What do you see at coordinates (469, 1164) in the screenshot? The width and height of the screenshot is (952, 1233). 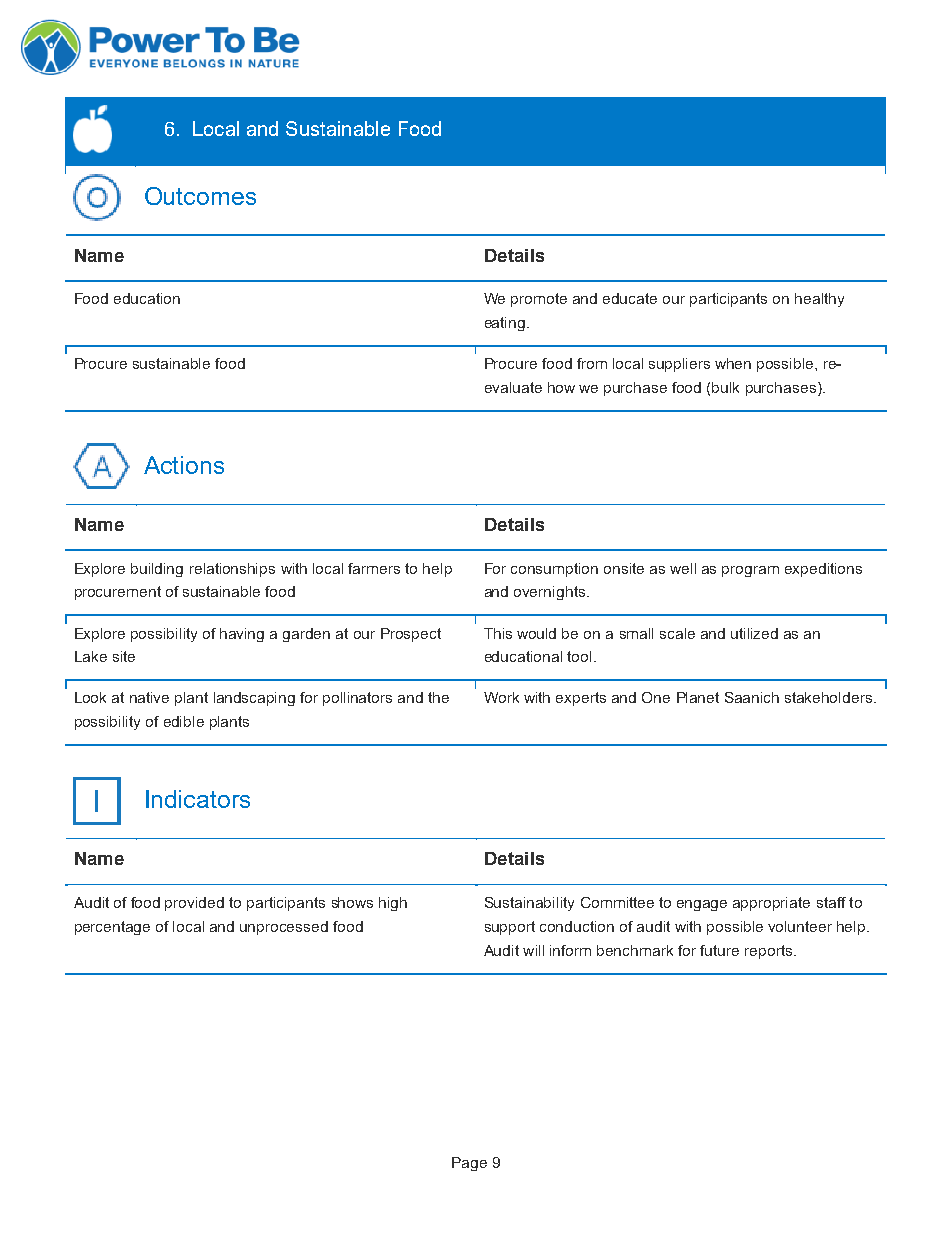 I see `Page` at bounding box center [469, 1164].
